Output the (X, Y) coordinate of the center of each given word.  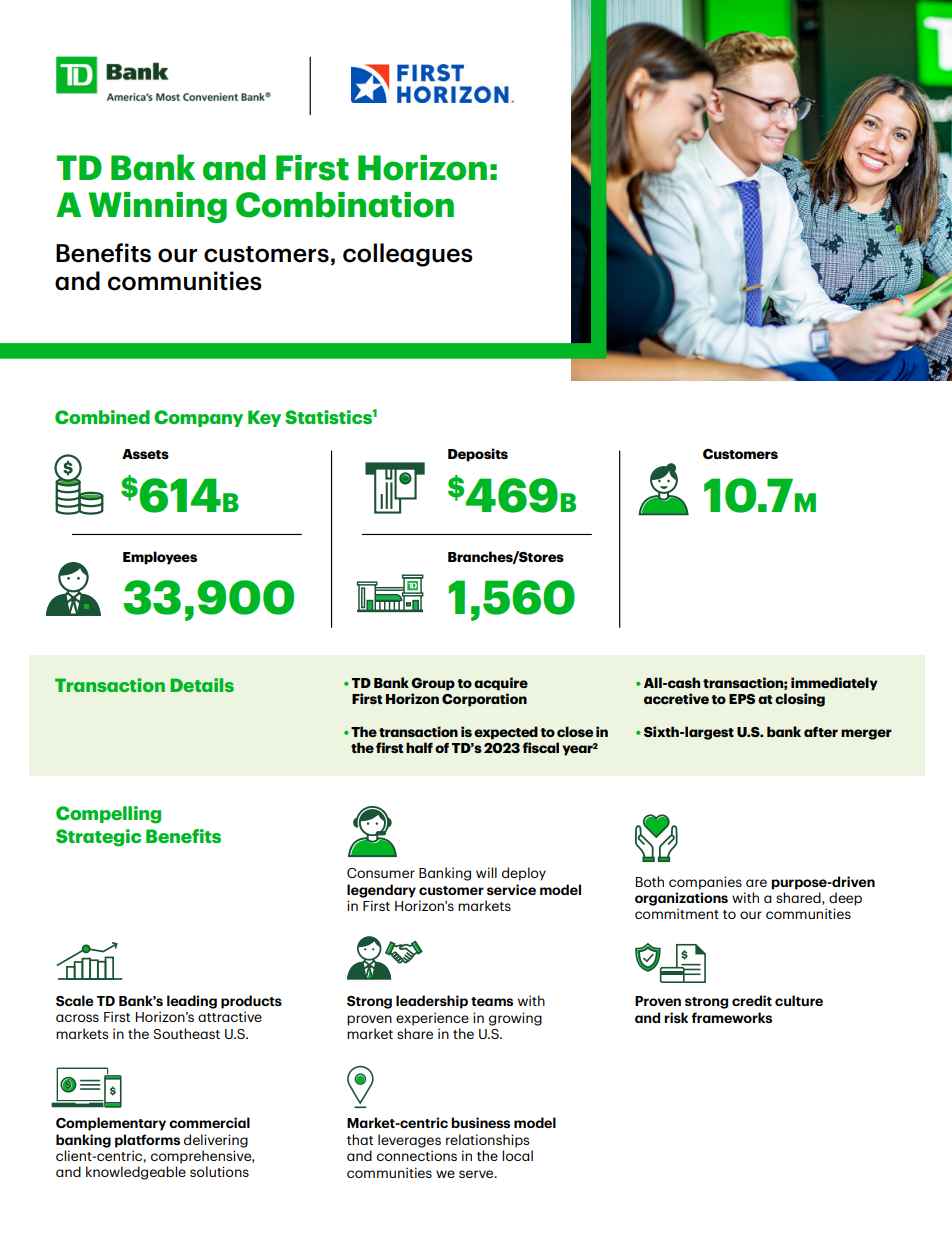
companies (705, 883)
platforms (147, 1141)
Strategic (98, 838)
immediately (834, 684)
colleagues (408, 255)
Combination (345, 205)
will (486, 872)
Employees (160, 558)
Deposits (478, 455)
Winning (157, 207)
